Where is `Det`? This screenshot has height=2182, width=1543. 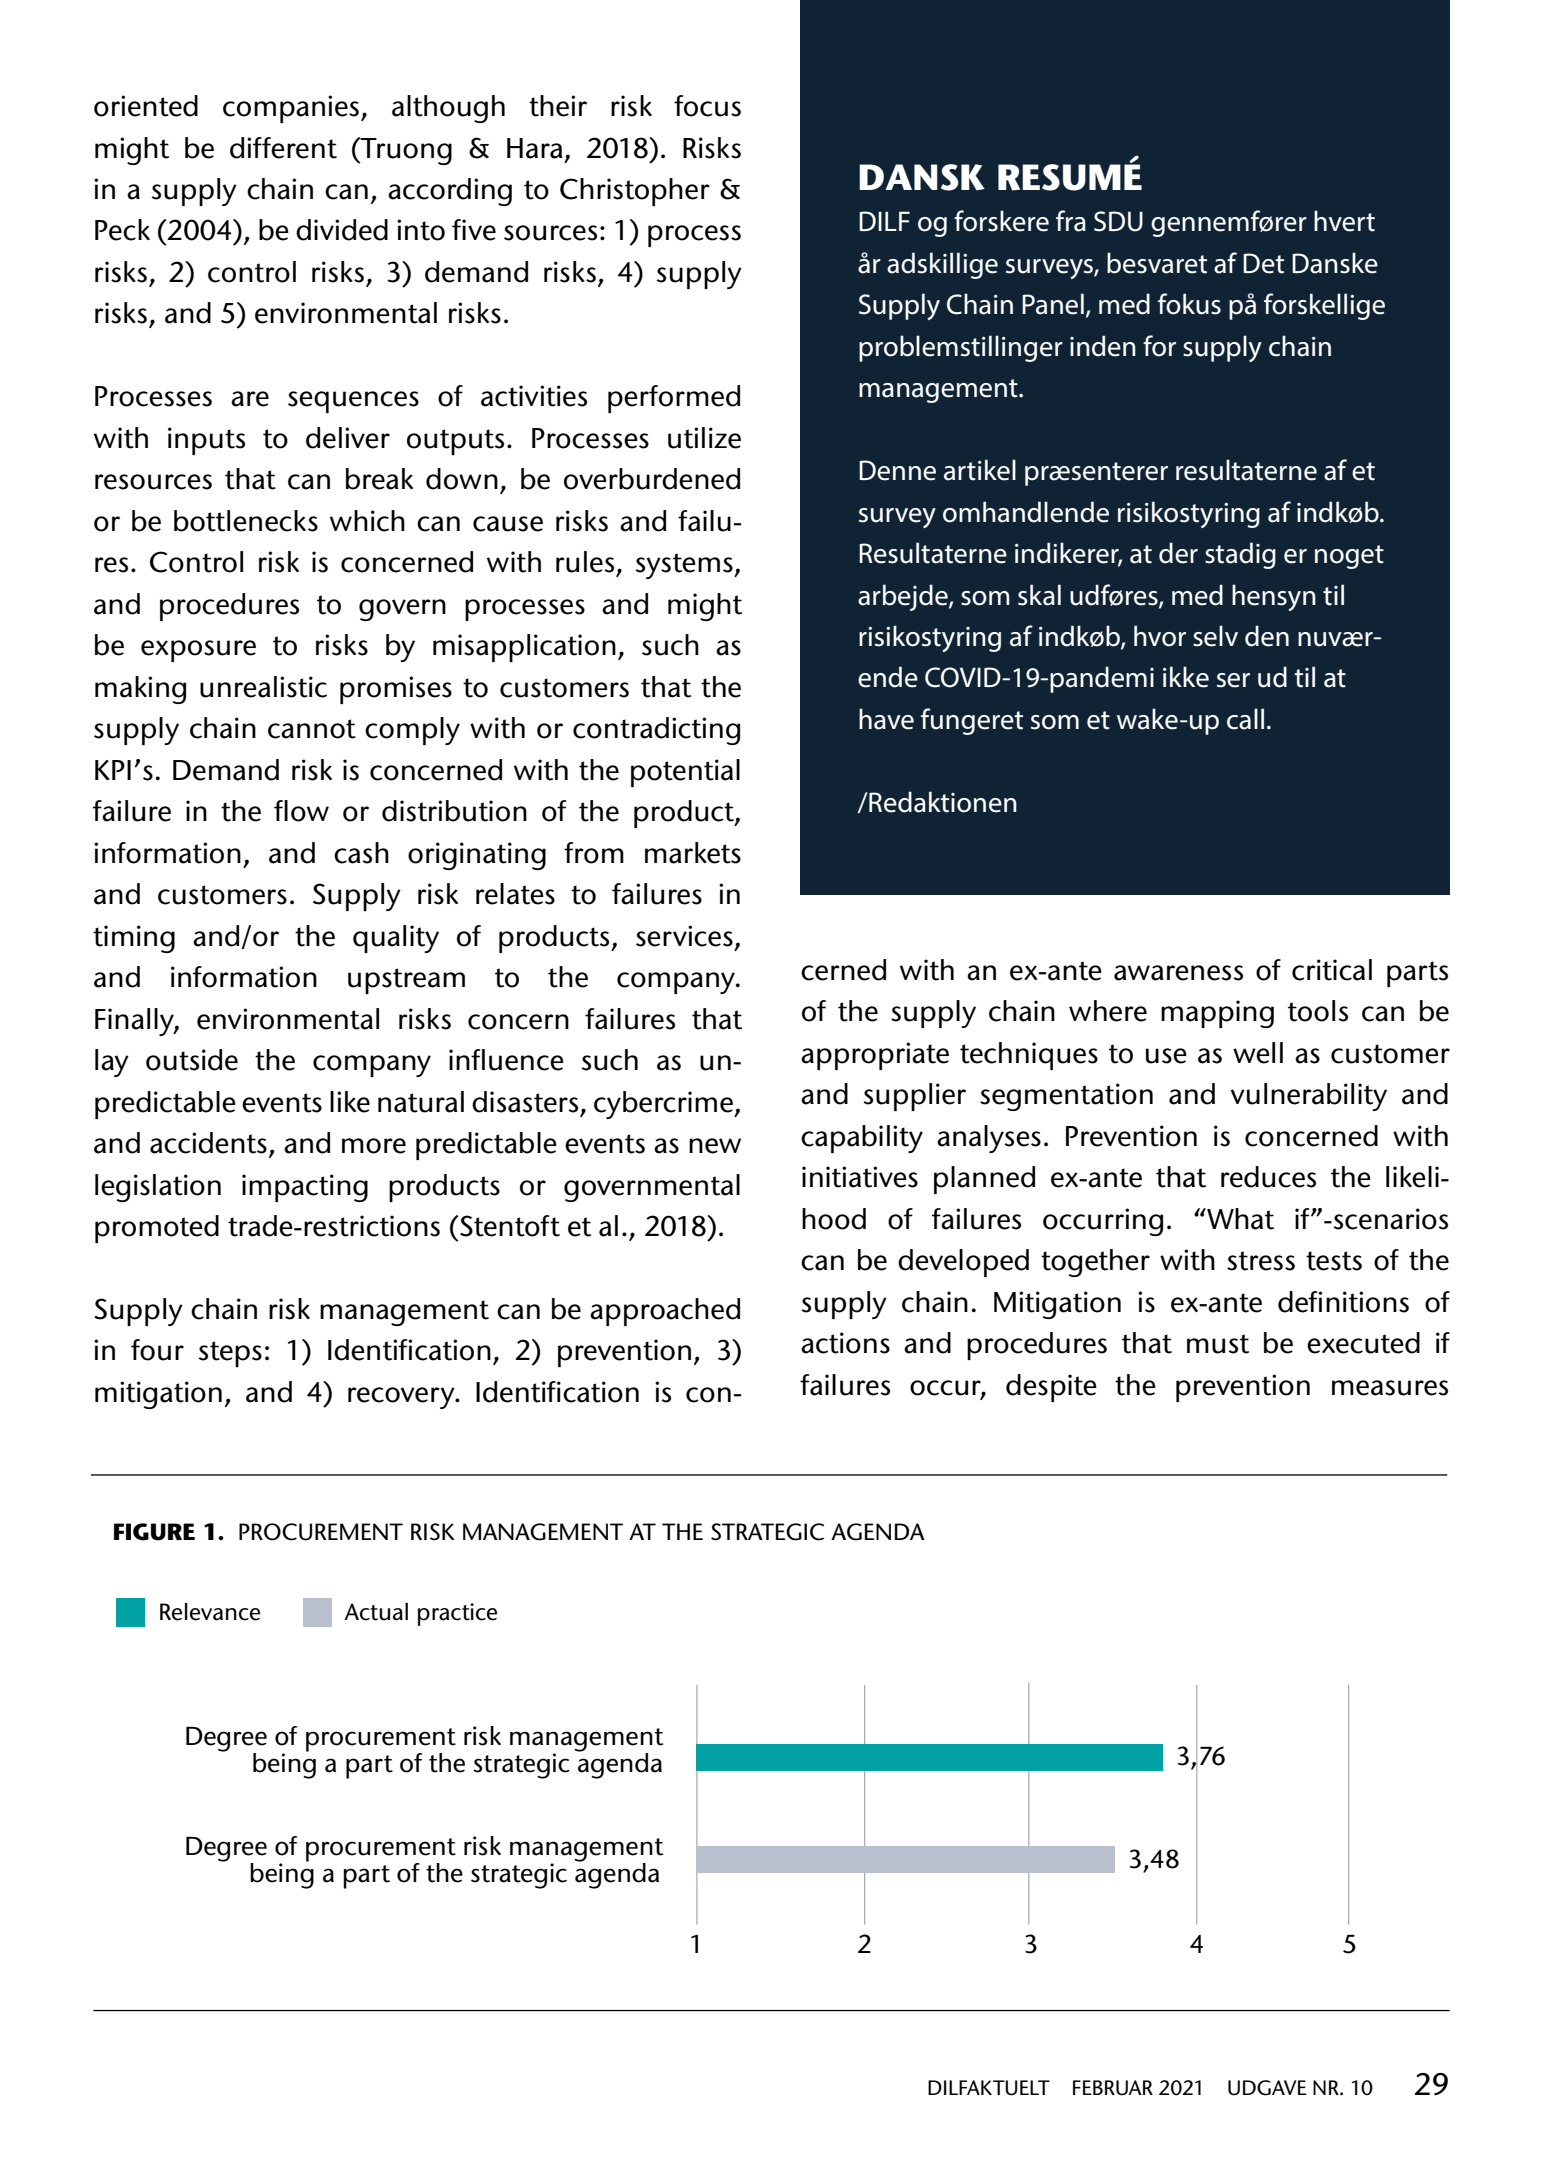 Det is located at coordinates (1263, 263).
